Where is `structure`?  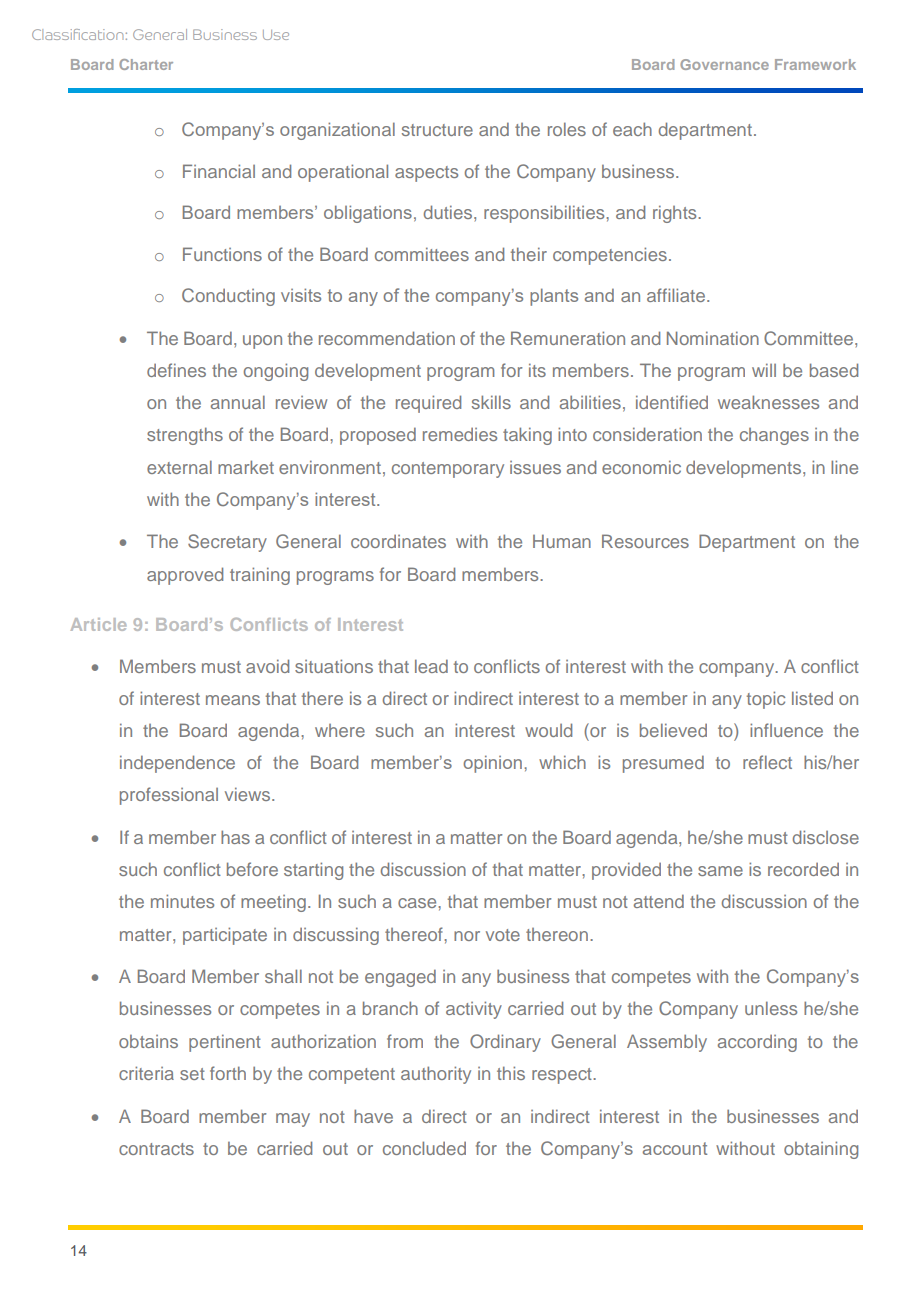
structure is located at coordinates (437, 130).
